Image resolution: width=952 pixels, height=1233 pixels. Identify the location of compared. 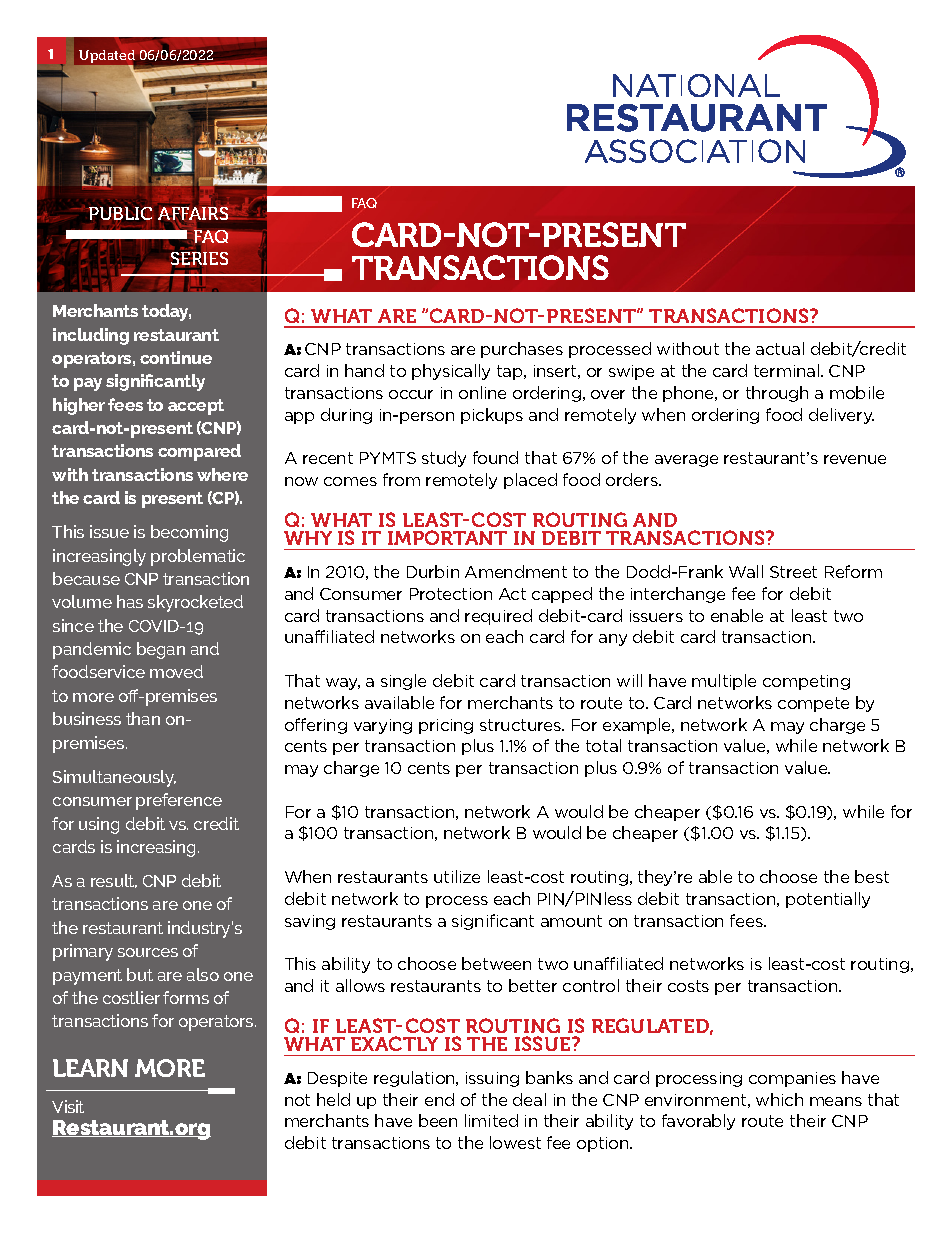
(199, 452).
